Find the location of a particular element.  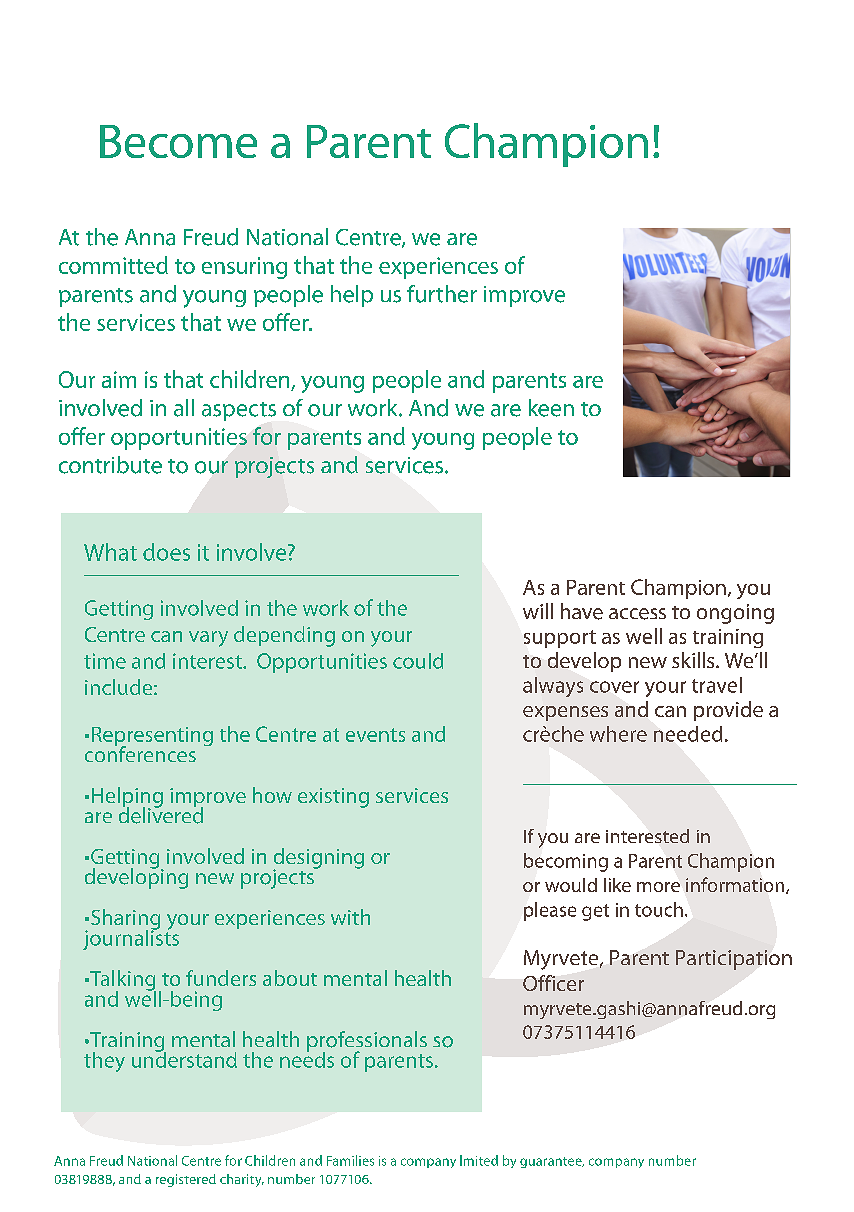

could is located at coordinates (418, 661).
